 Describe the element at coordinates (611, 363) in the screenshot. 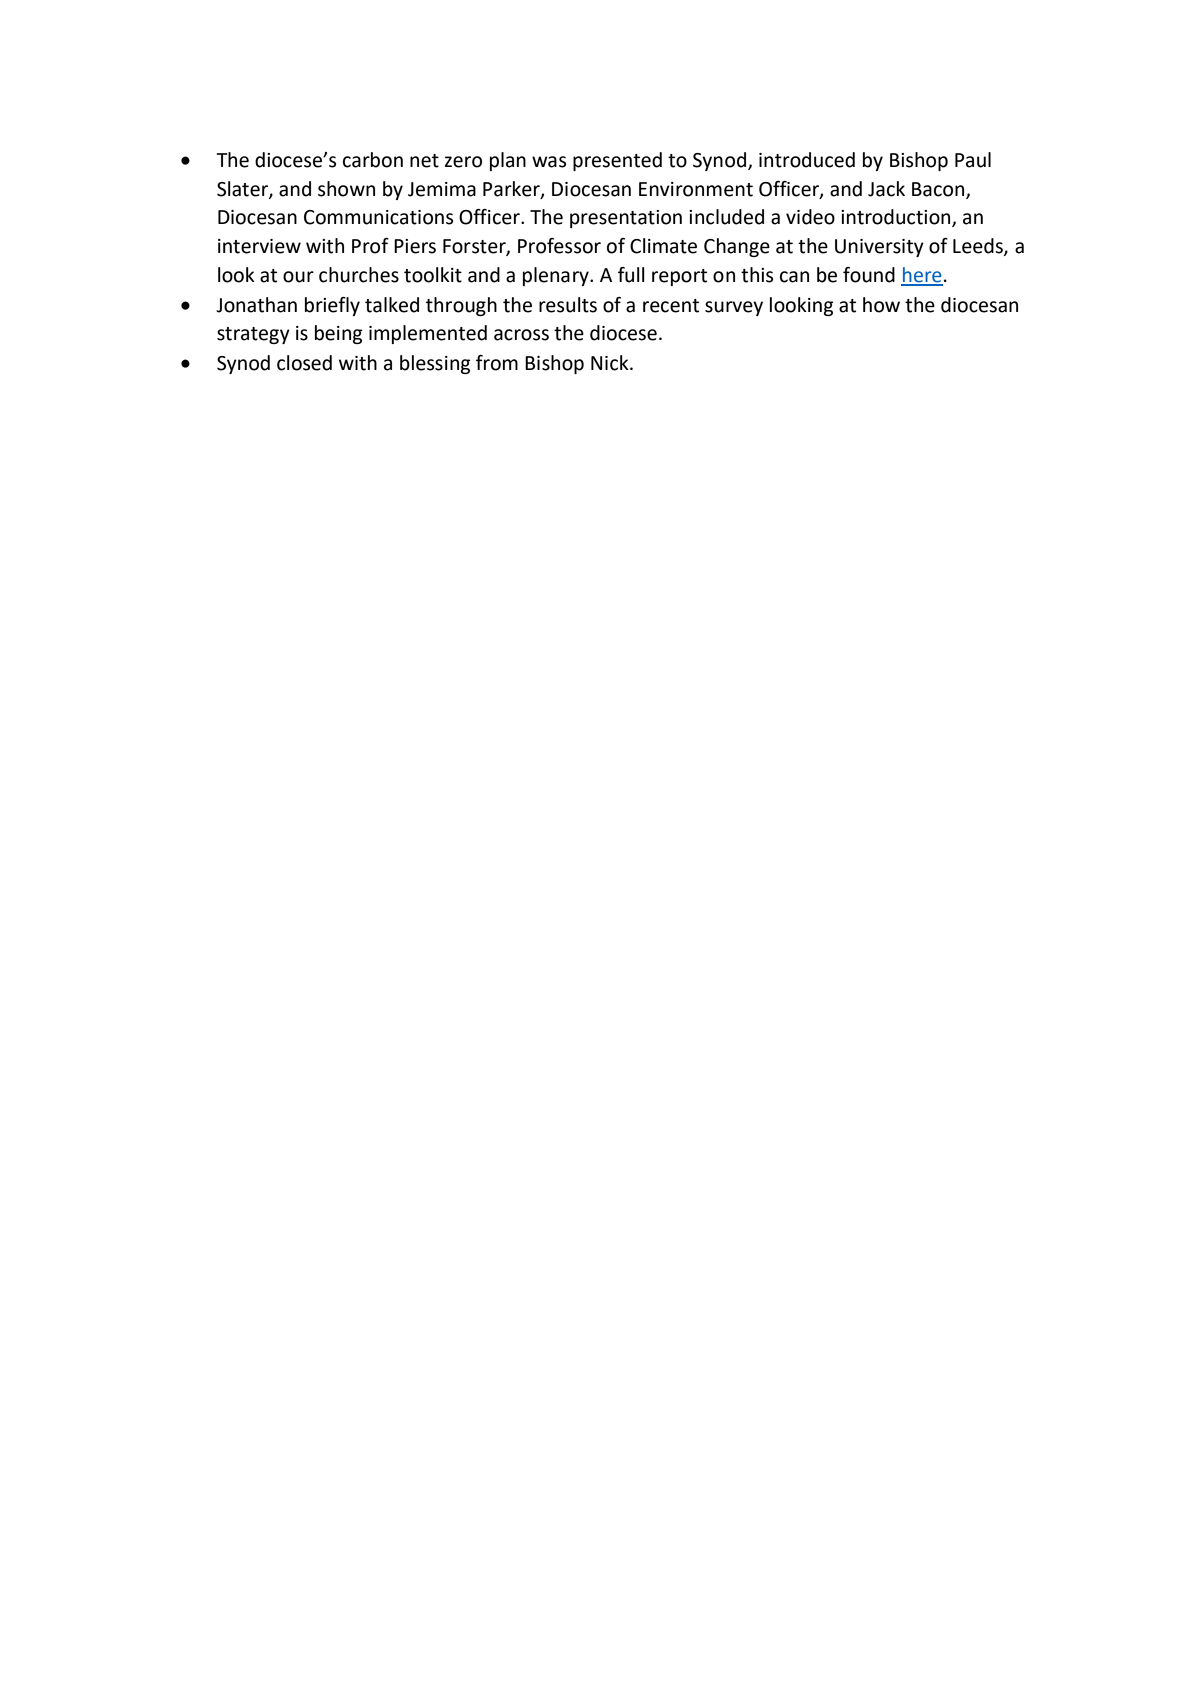

I see `Nick` at that location.
